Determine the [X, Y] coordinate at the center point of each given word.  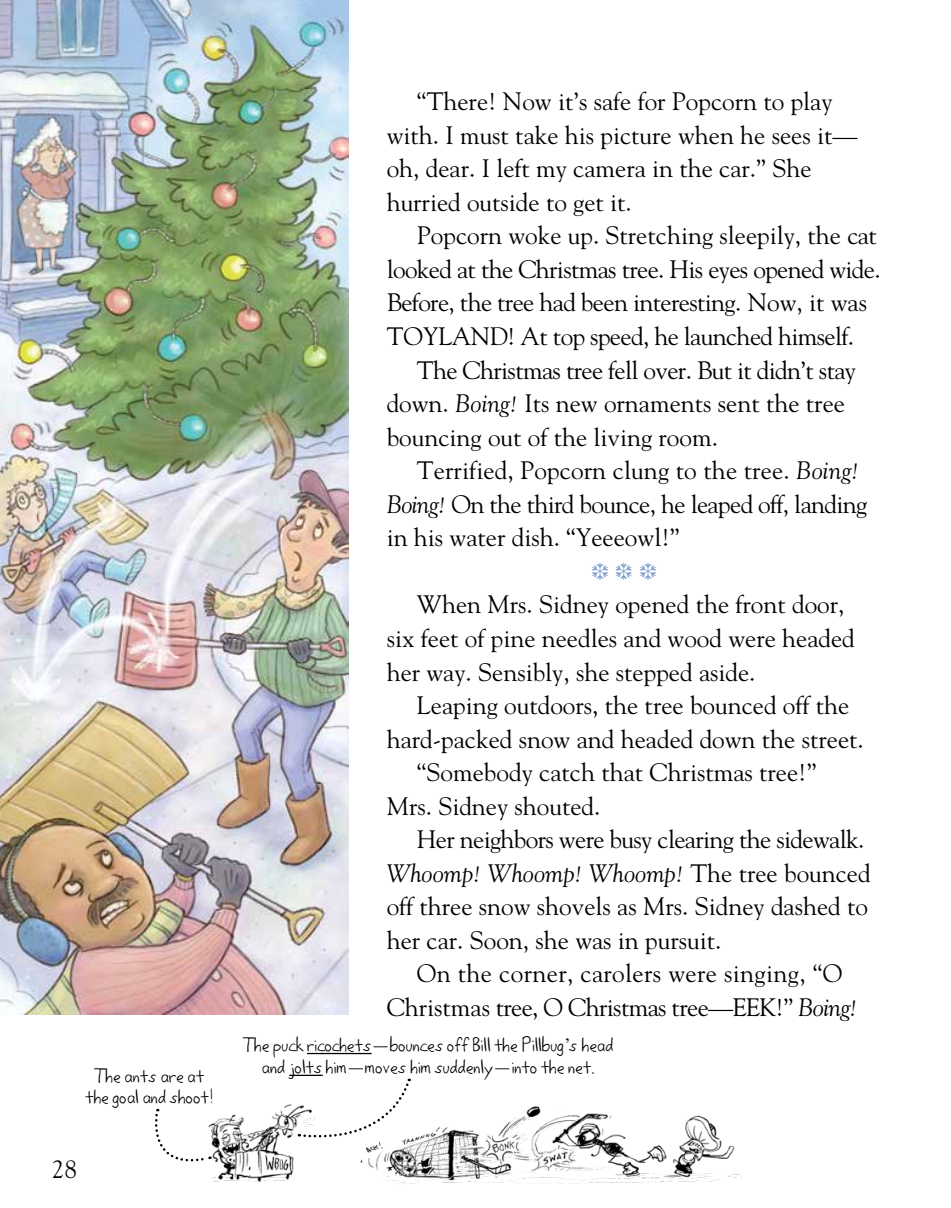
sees [791, 139]
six [400, 639]
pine [513, 641]
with [411, 135]
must [484, 138]
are [172, 1078]
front [760, 604]
